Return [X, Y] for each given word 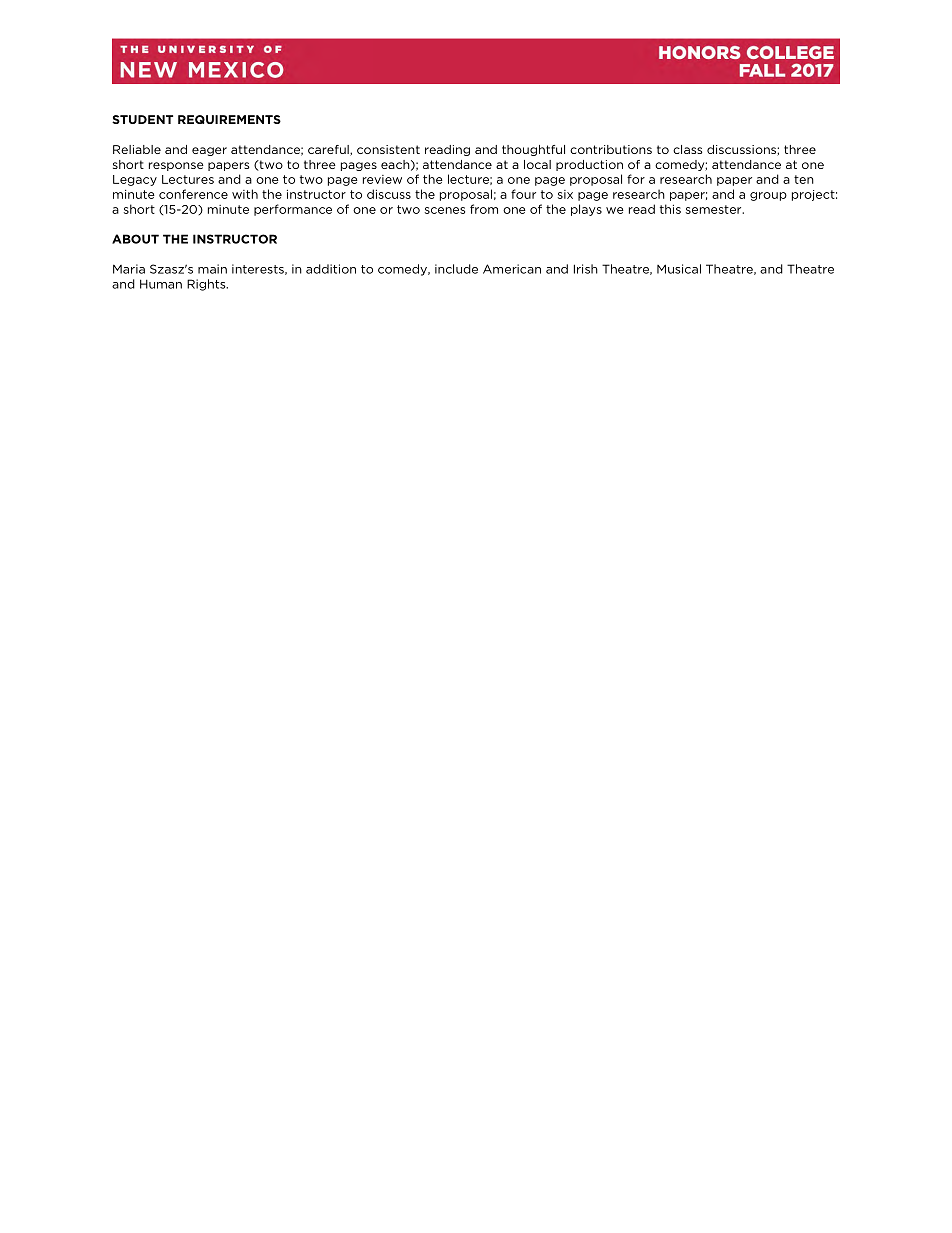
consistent [388, 149]
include [456, 269]
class [687, 149]
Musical [679, 269]
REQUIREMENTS [229, 119]
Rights [207, 285]
